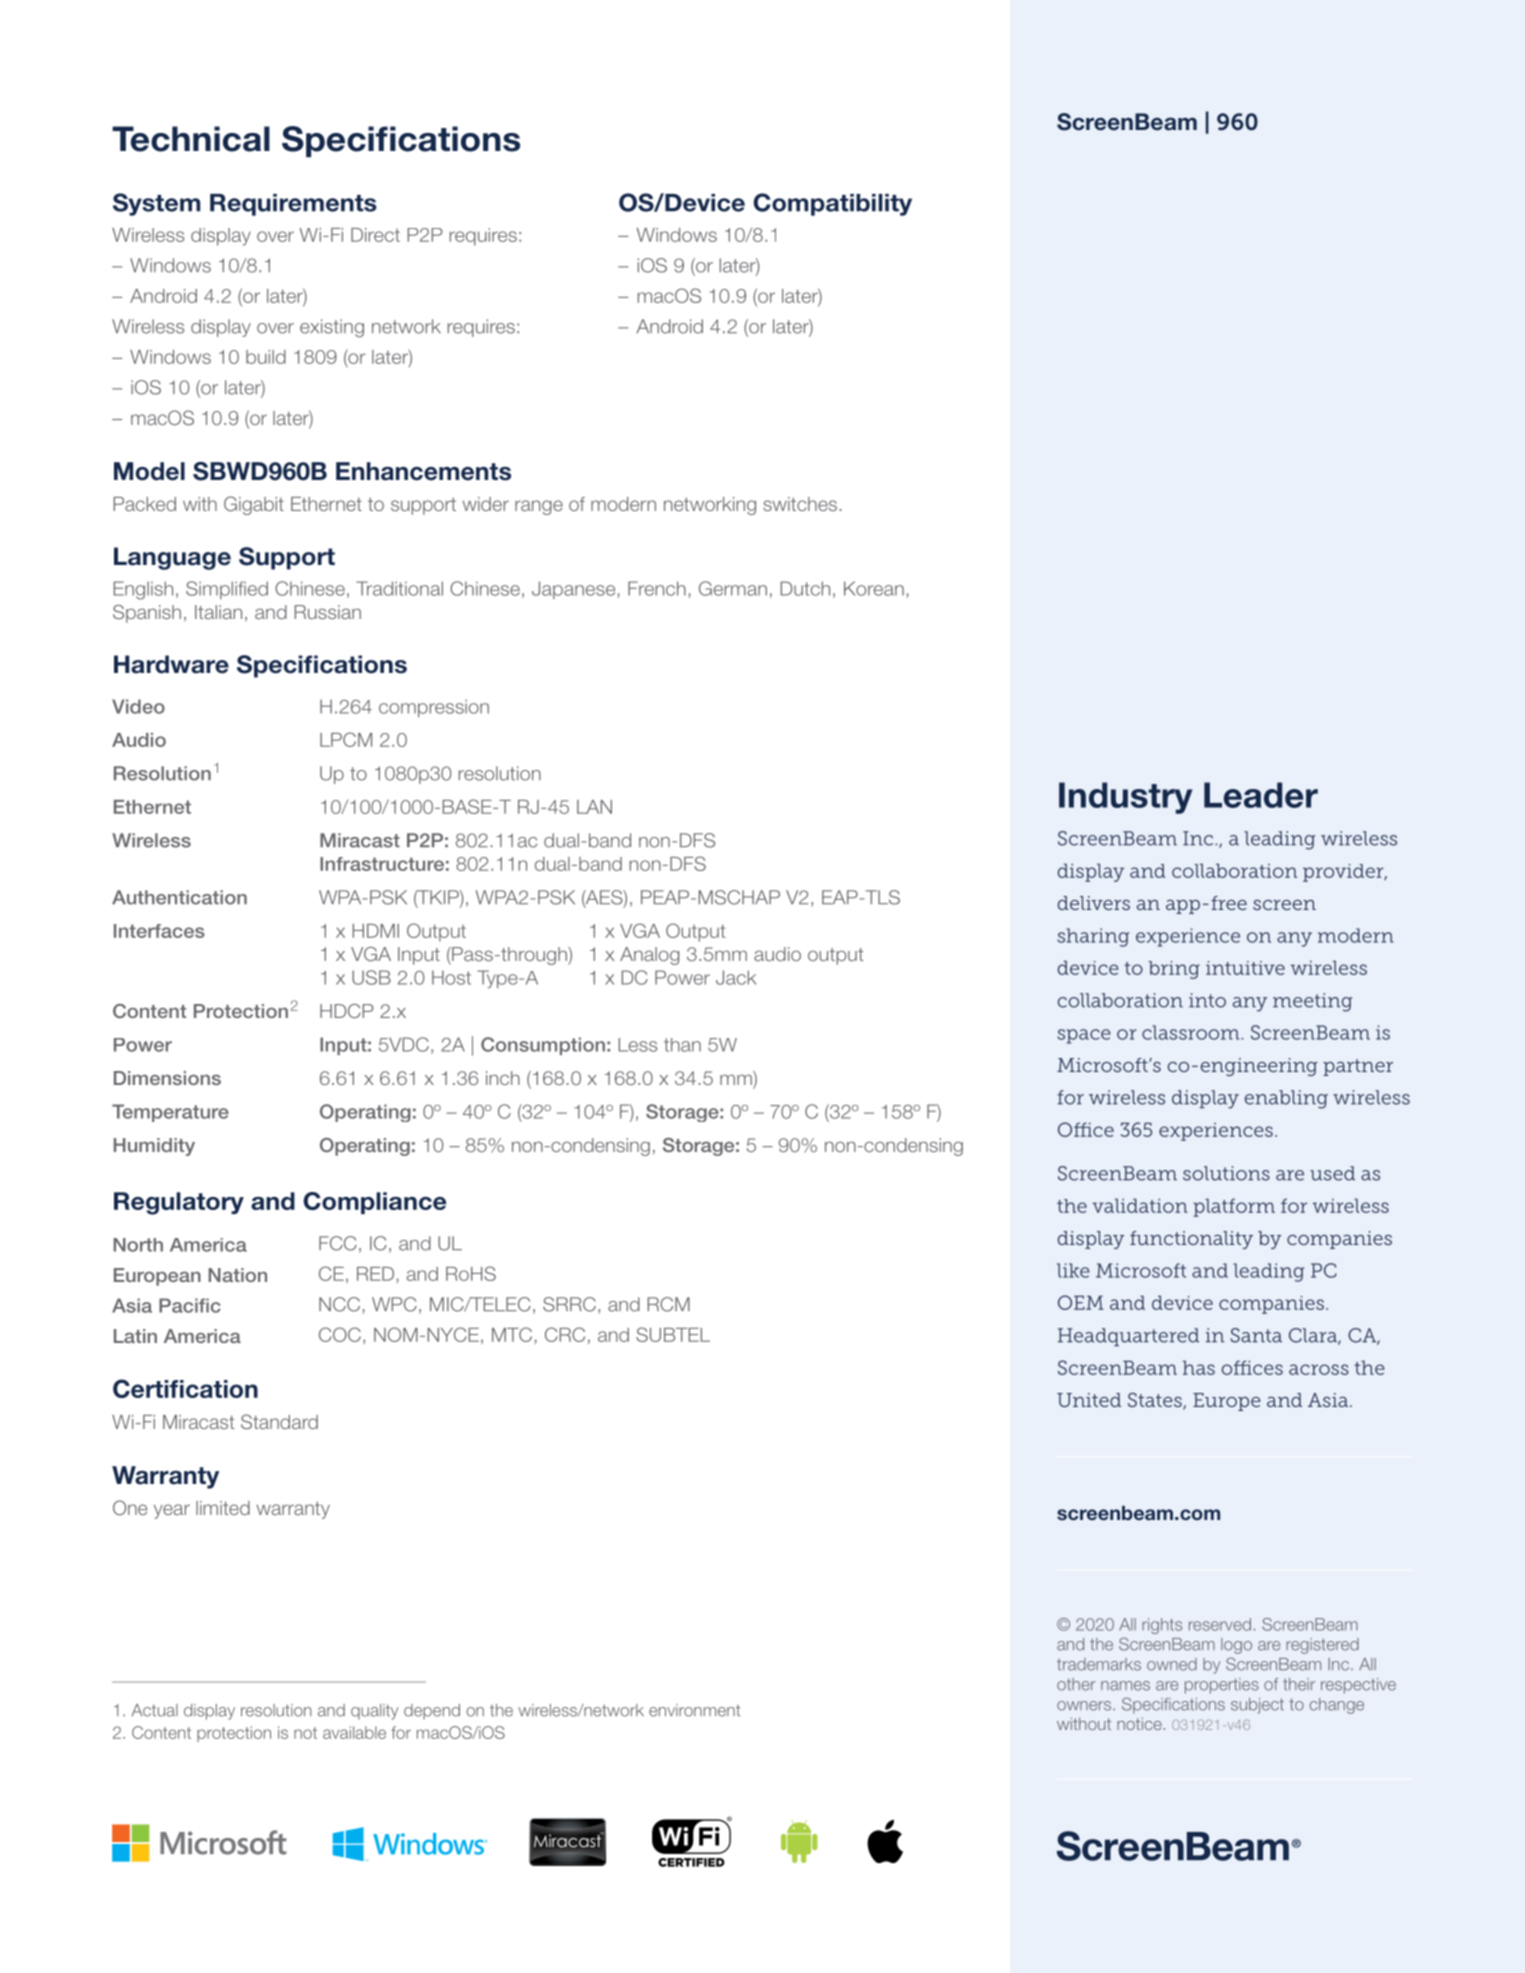 The height and width of the document is (1973, 1525). I want to click on properties, so click(1222, 1686).
